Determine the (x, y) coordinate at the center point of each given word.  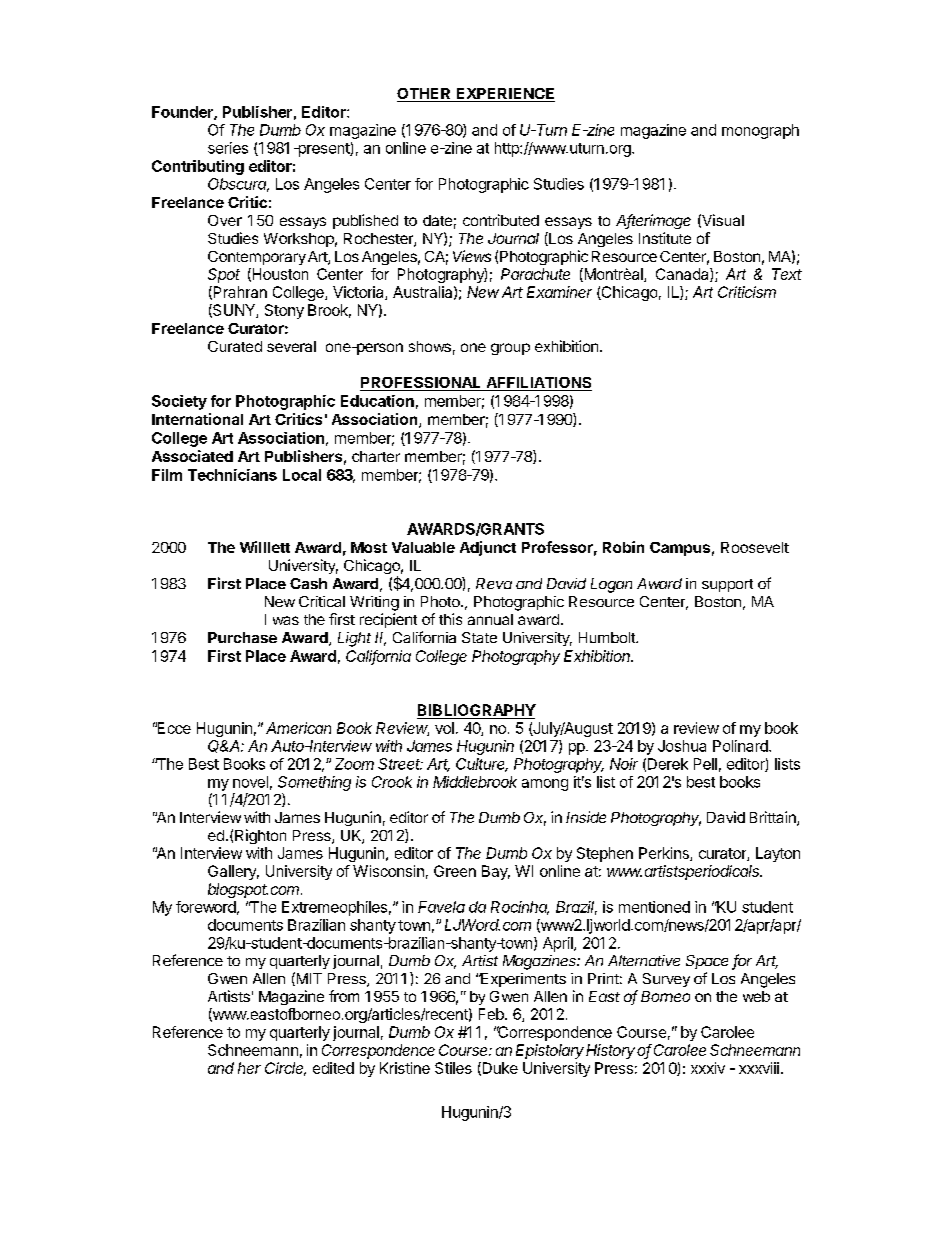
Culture (482, 765)
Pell (705, 764)
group (510, 349)
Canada (683, 275)
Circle (285, 1069)
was (286, 620)
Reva (494, 583)
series (228, 148)
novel (250, 782)
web (756, 996)
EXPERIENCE (504, 95)
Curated (235, 346)
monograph (760, 131)
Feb (492, 1014)
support (727, 585)
